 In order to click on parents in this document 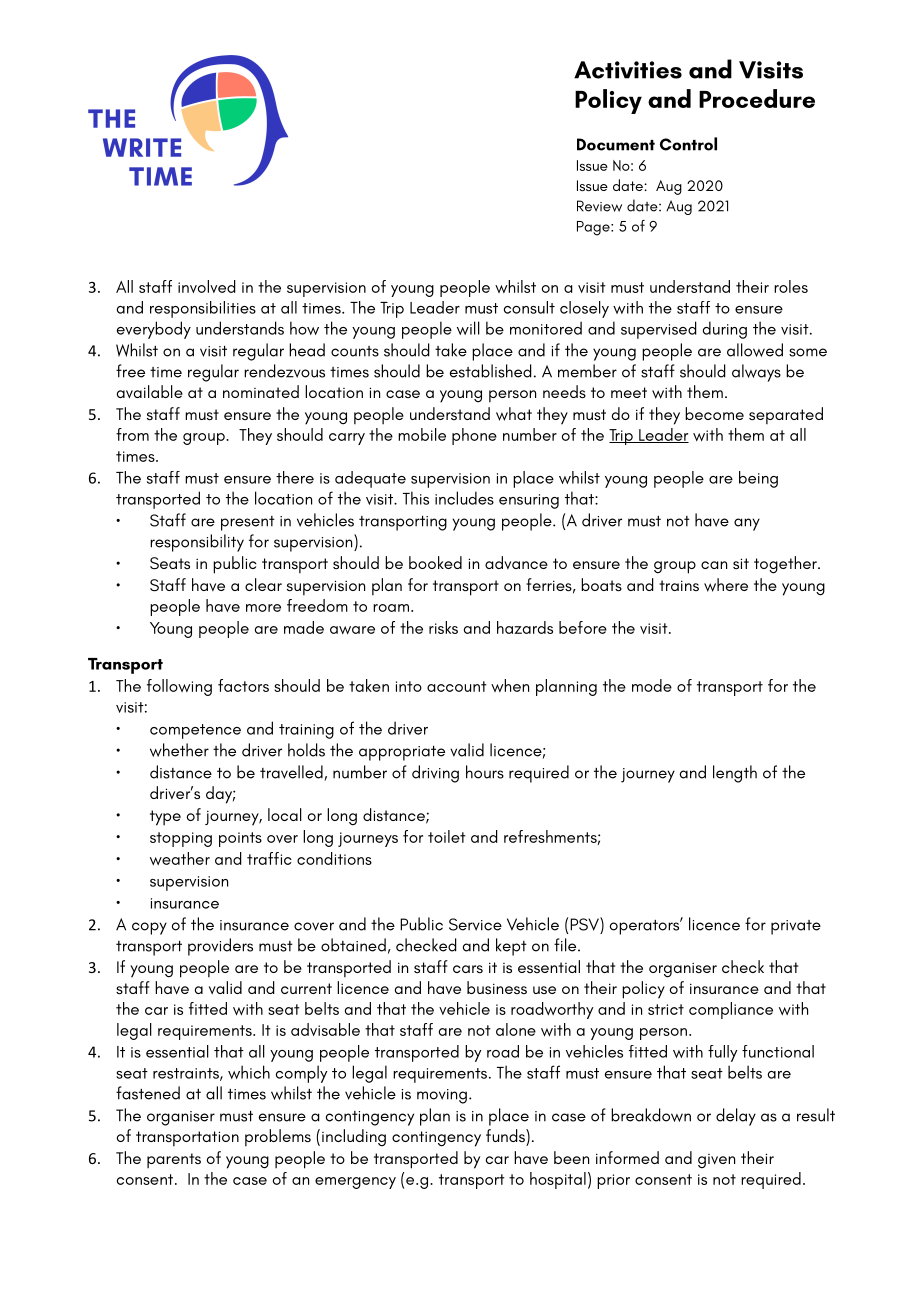, I will do `click(174, 1160)`.
